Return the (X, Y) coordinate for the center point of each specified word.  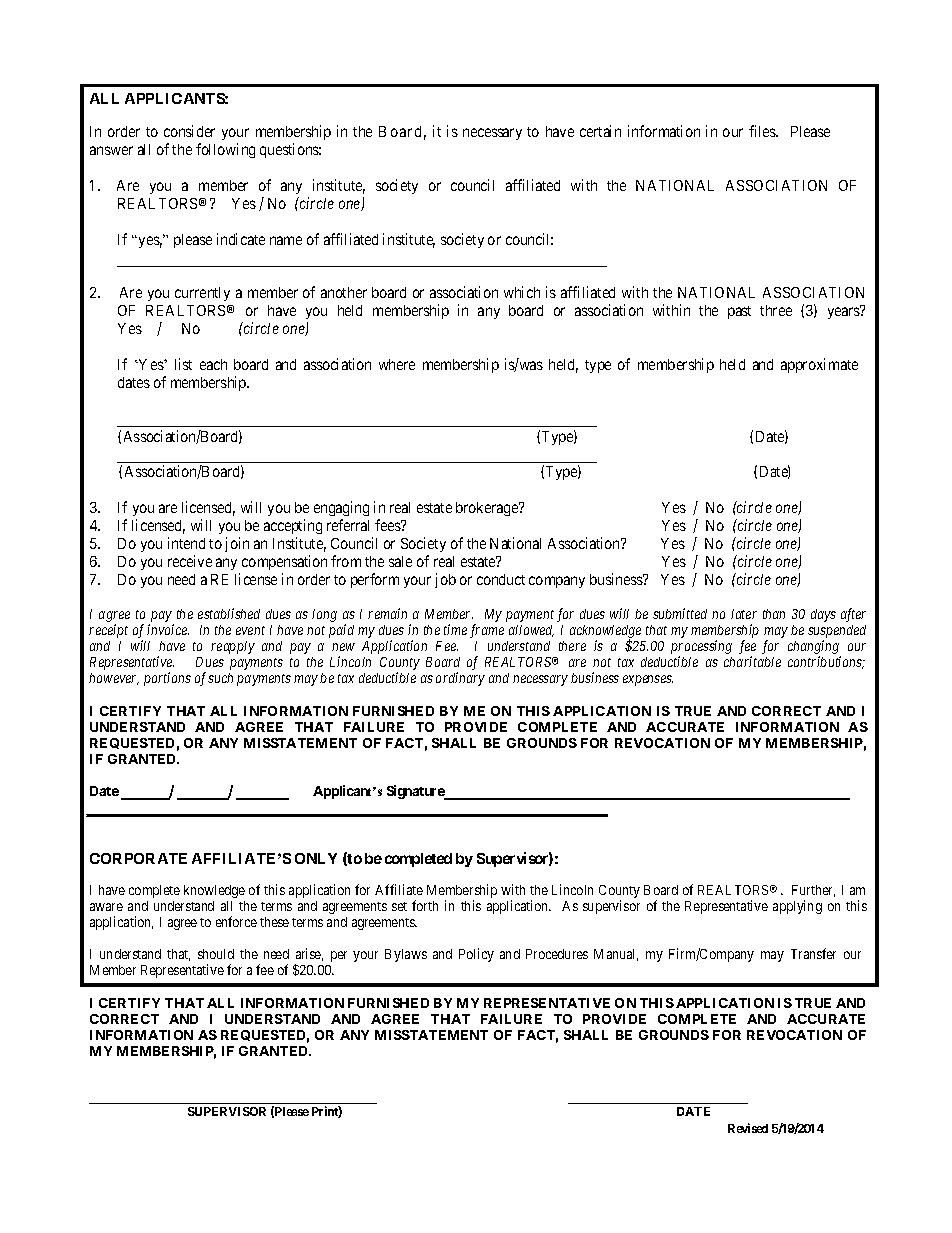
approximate (819, 365)
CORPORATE (138, 858)
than (774, 614)
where (397, 364)
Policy (476, 955)
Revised (748, 1128)
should (216, 954)
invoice (168, 629)
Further (813, 891)
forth (425, 905)
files (763, 131)
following (225, 150)
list (183, 364)
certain (600, 131)
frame (487, 631)
